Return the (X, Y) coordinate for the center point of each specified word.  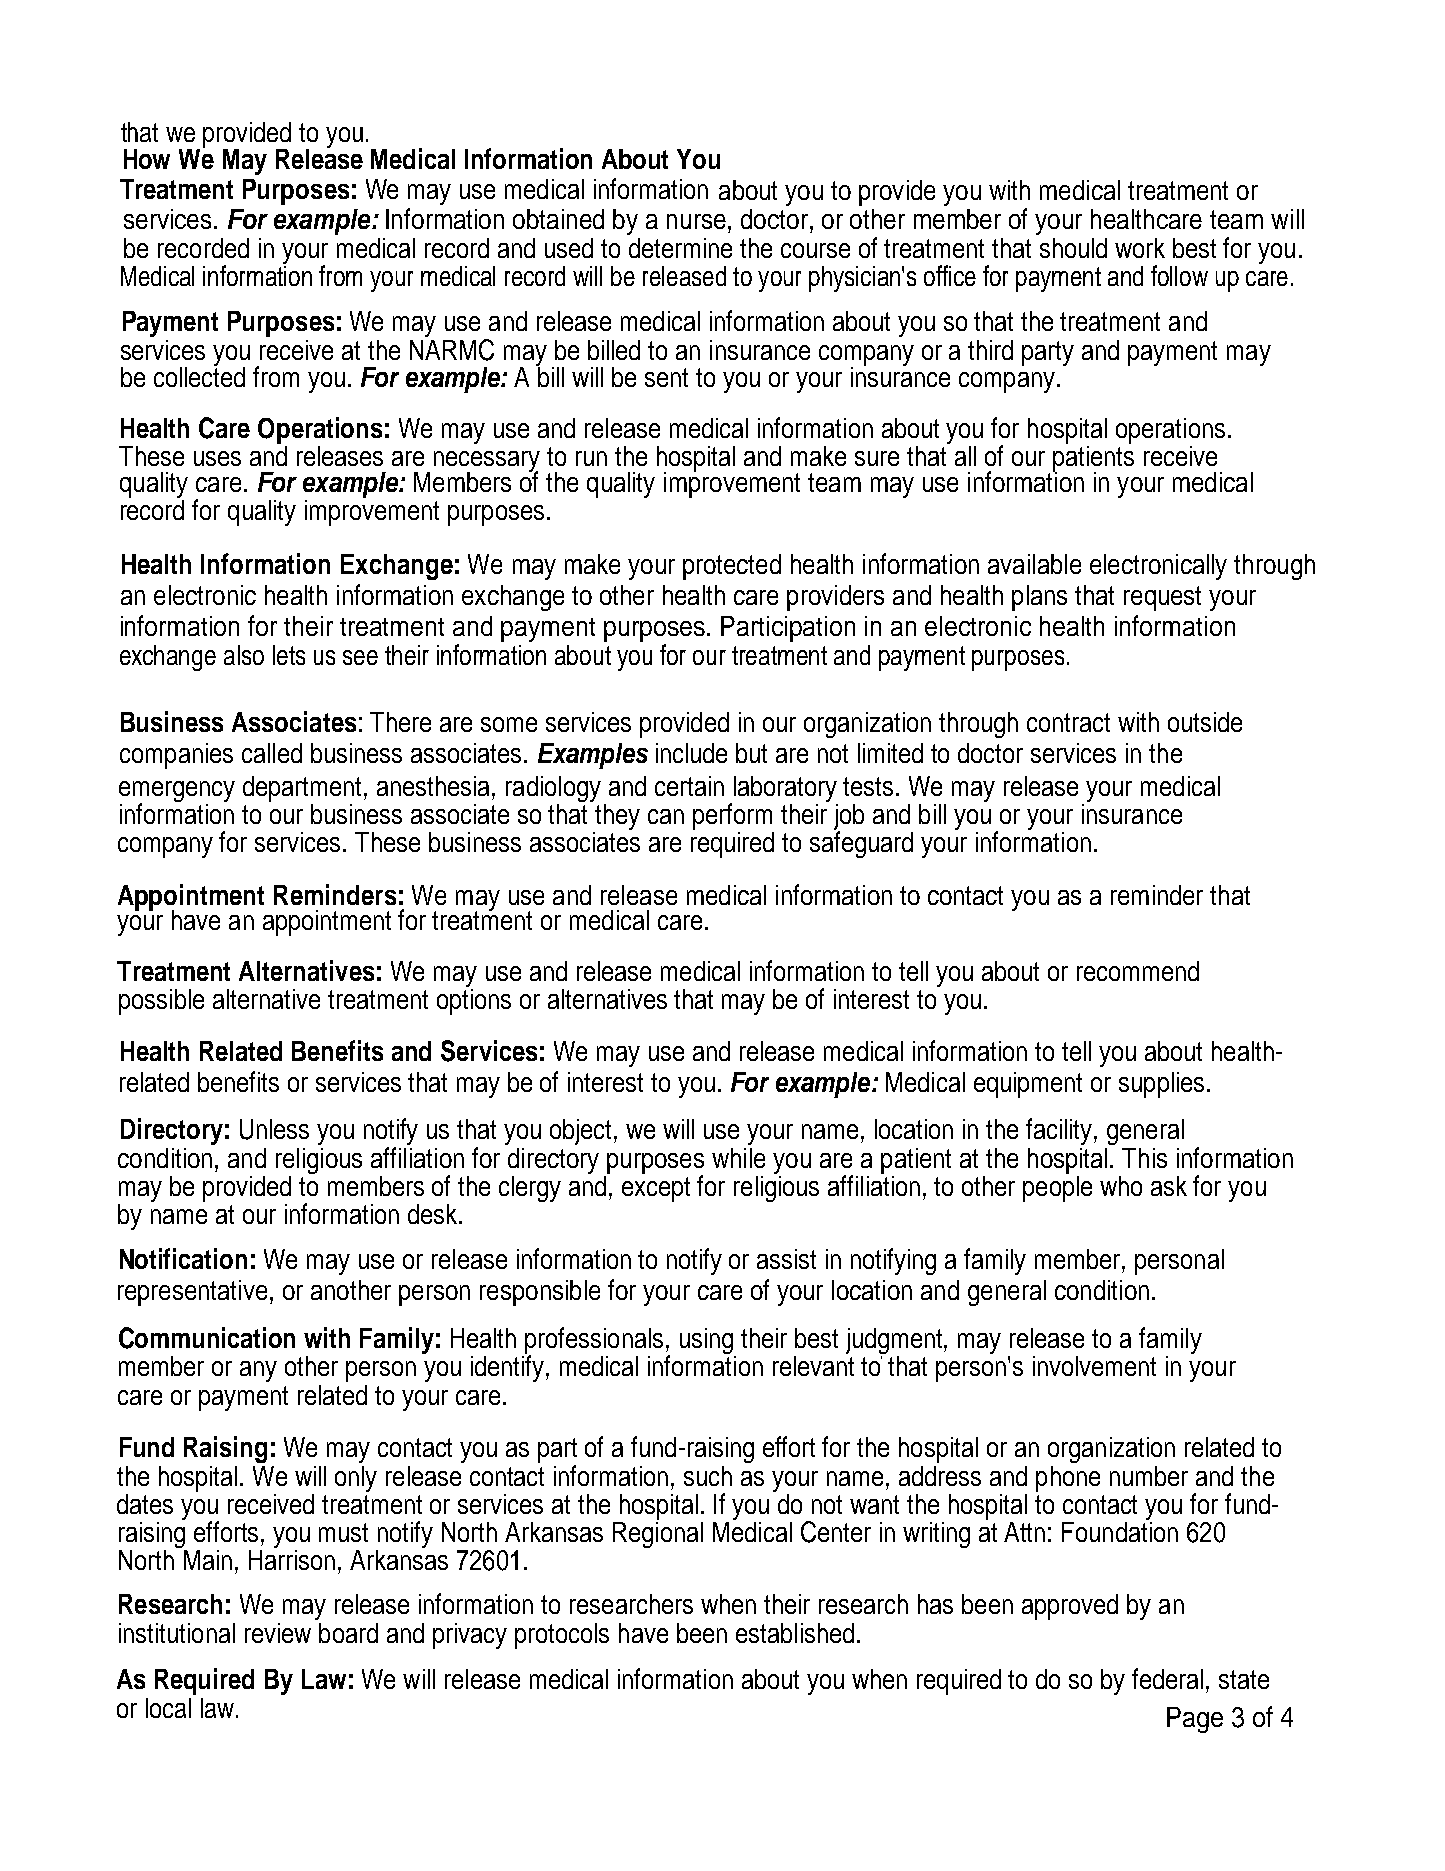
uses (217, 458)
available (1034, 564)
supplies (1161, 1085)
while (738, 1158)
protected (732, 567)
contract (1068, 722)
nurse (698, 221)
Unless (274, 1129)
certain (689, 786)
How (147, 159)
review (278, 1633)
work (1140, 248)
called (272, 753)
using (706, 1341)
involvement (1094, 1366)
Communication (207, 1338)
